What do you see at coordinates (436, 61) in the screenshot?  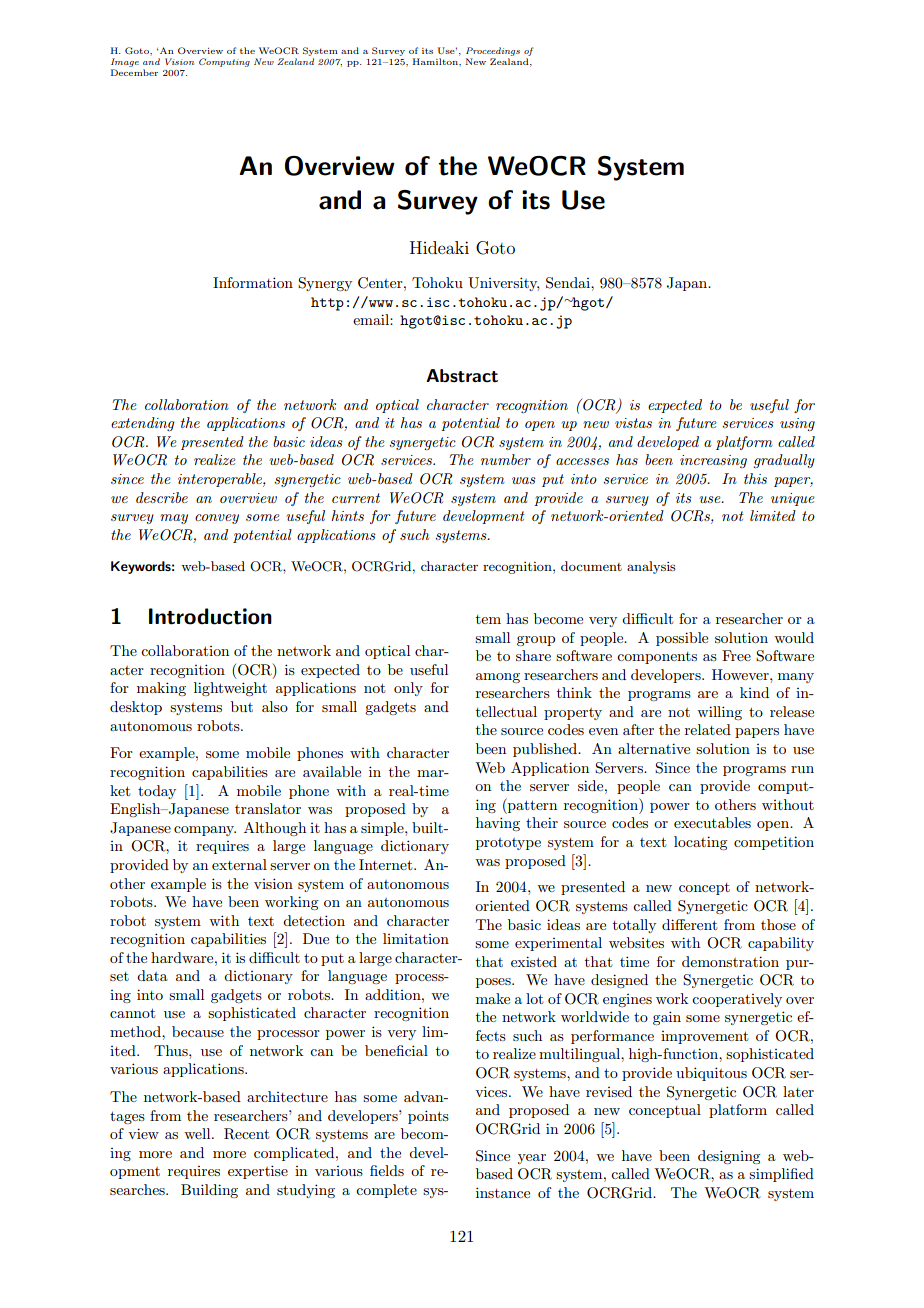 I see `Hamilton` at bounding box center [436, 61].
